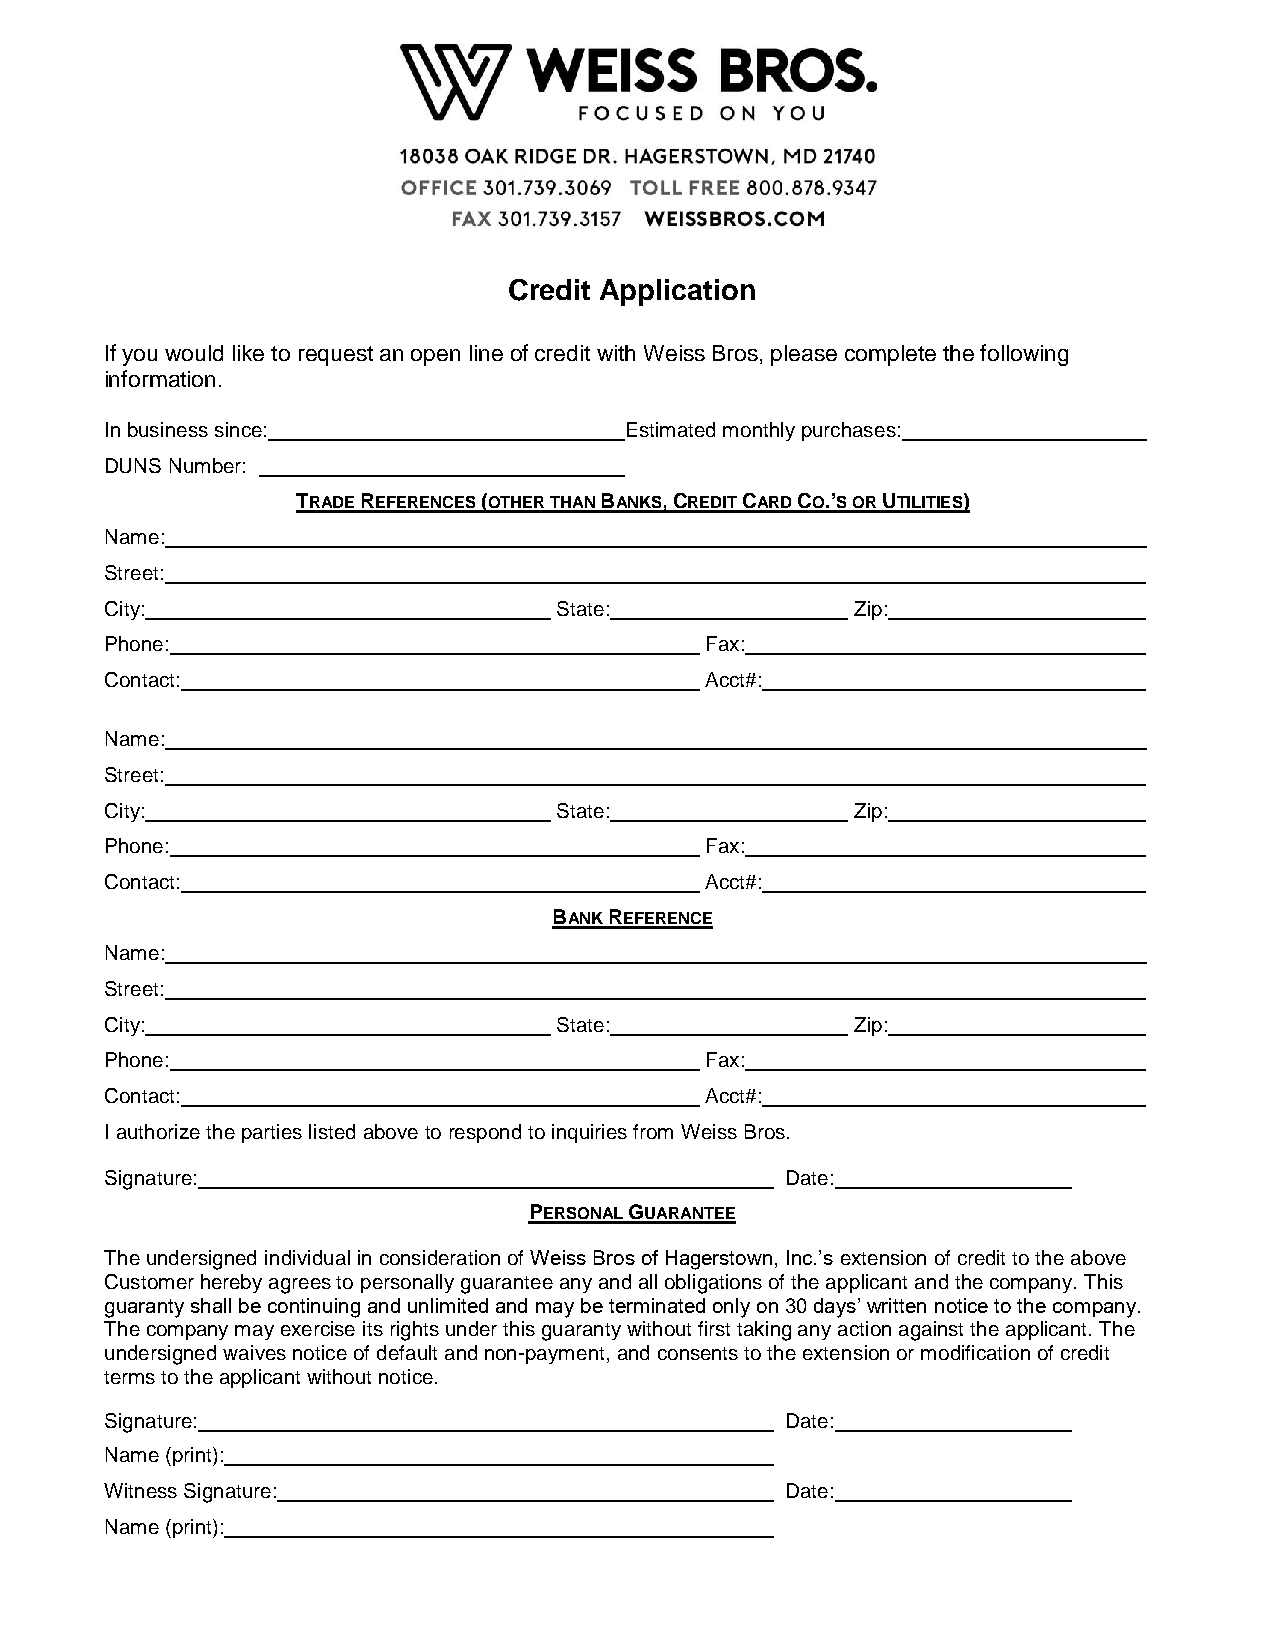 Image resolution: width=1265 pixels, height=1638 pixels. I want to click on Witness, so click(140, 1490).
